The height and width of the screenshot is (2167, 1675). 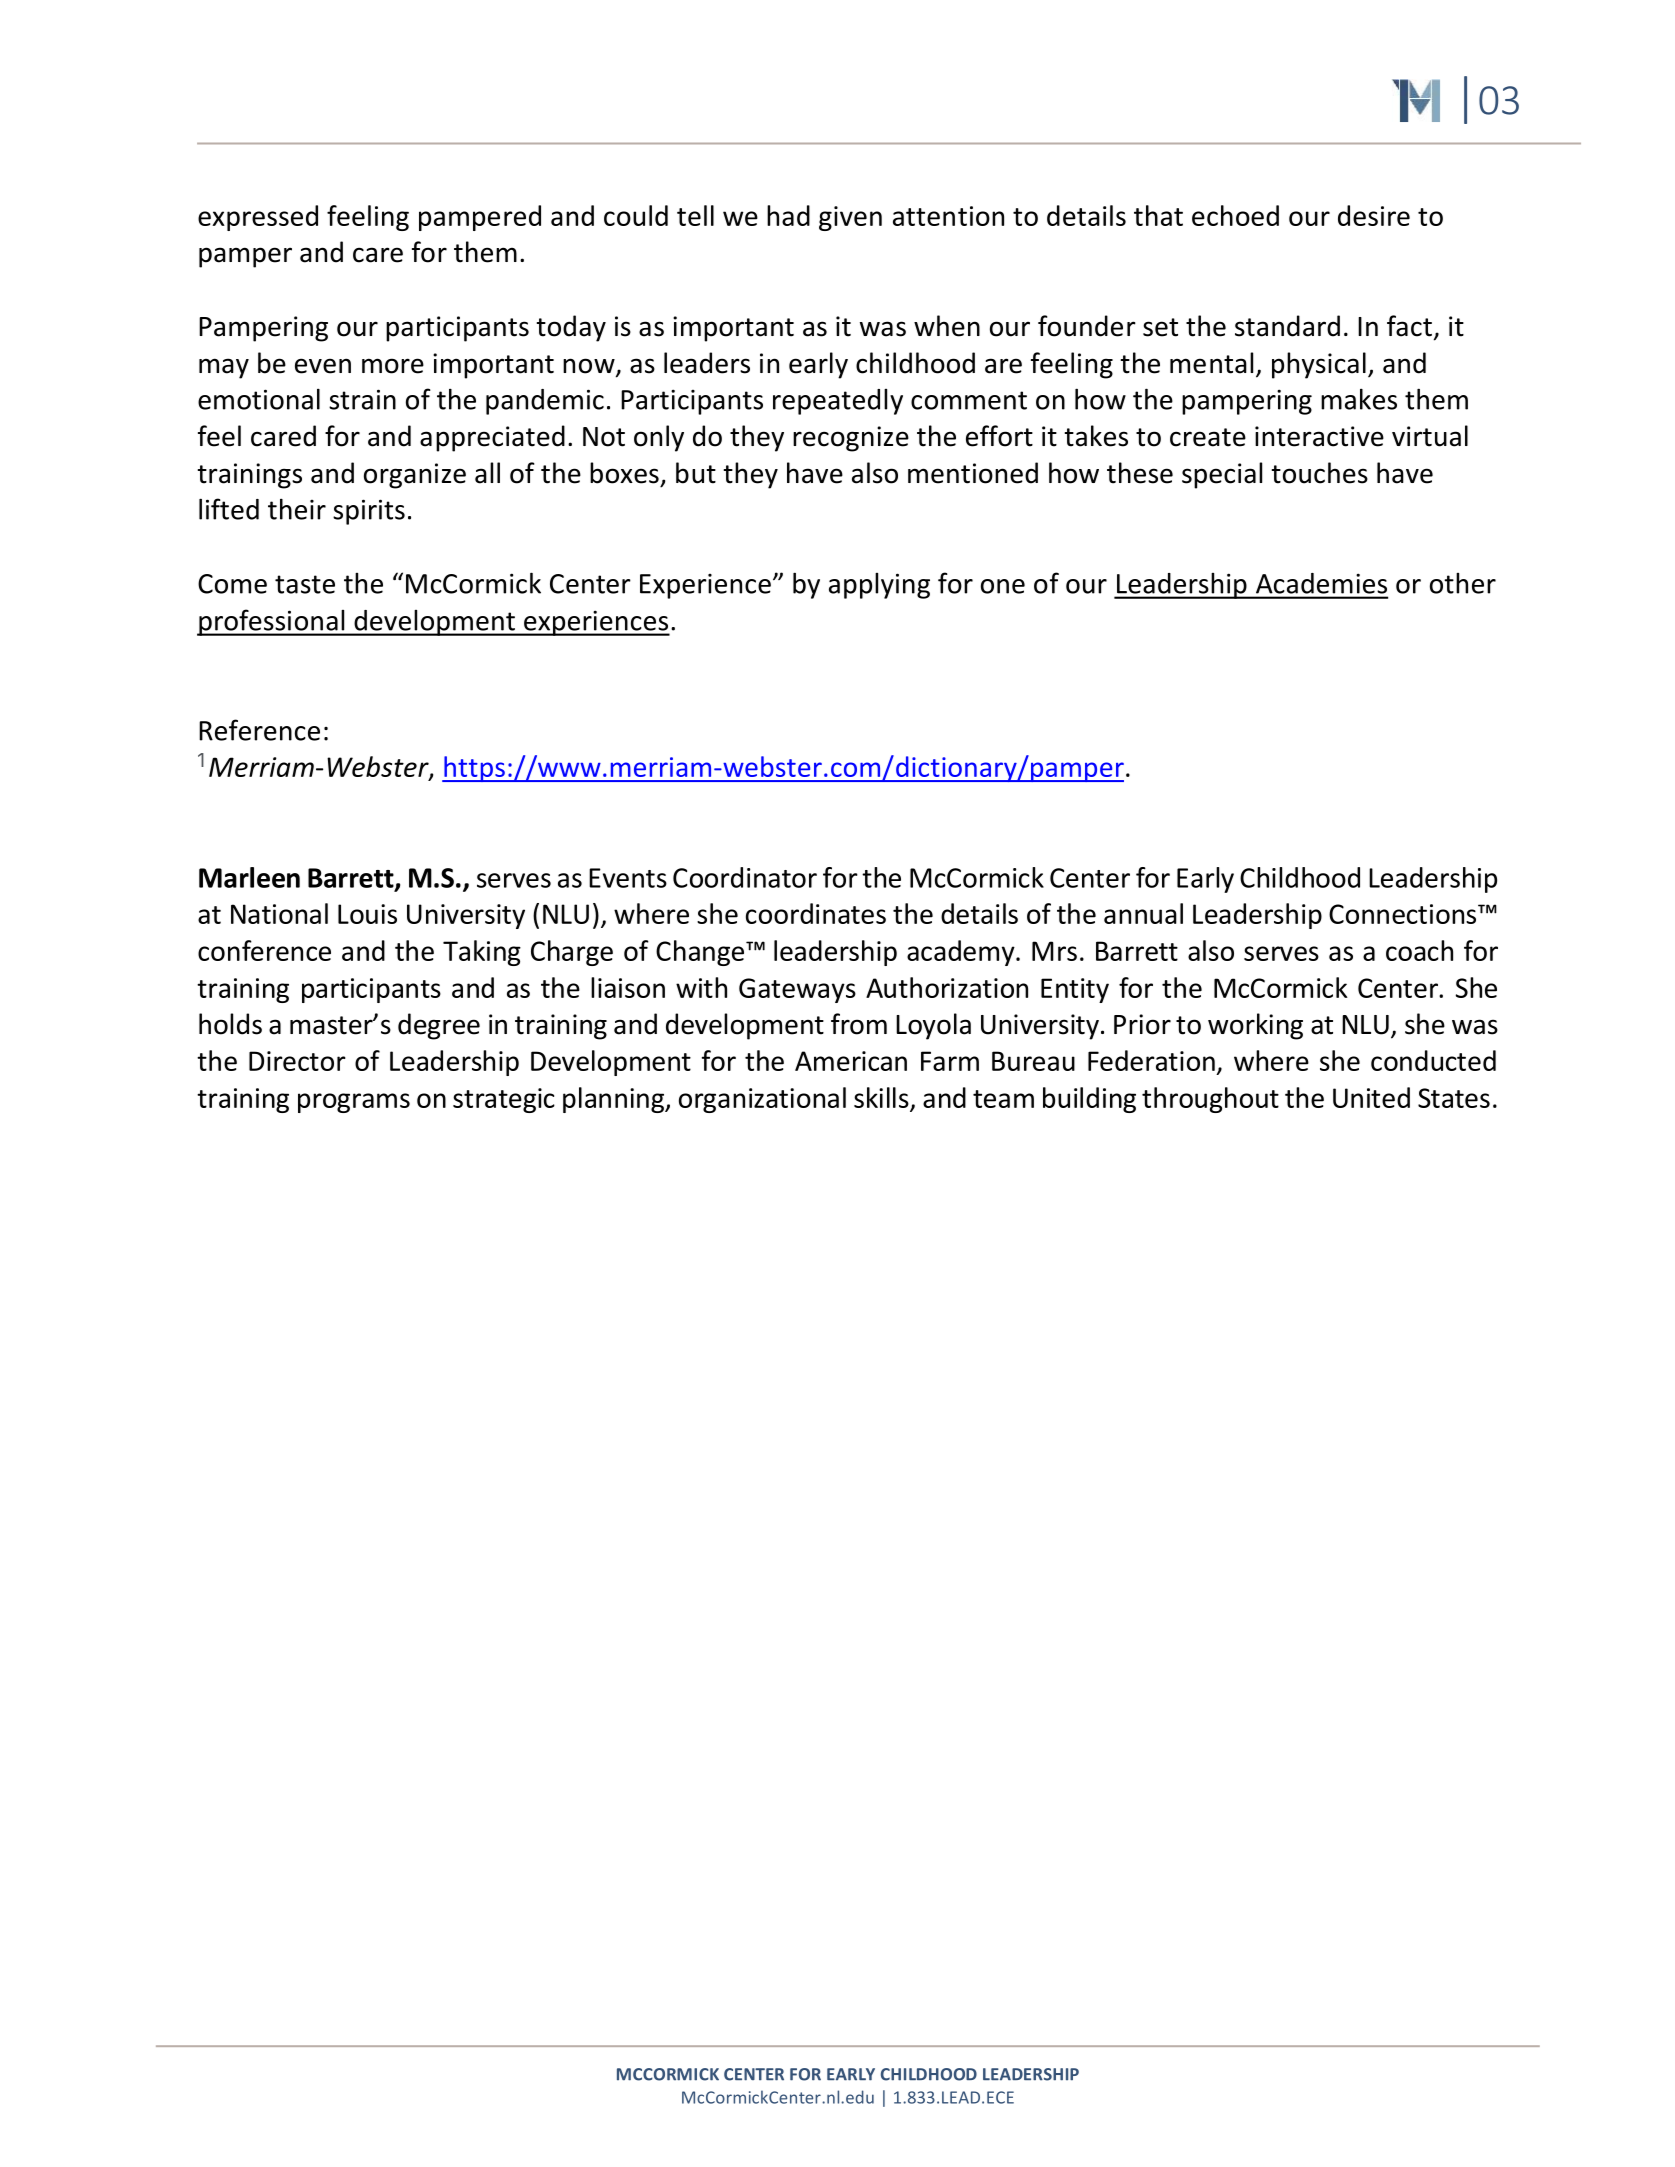 I want to click on given, so click(x=850, y=218).
